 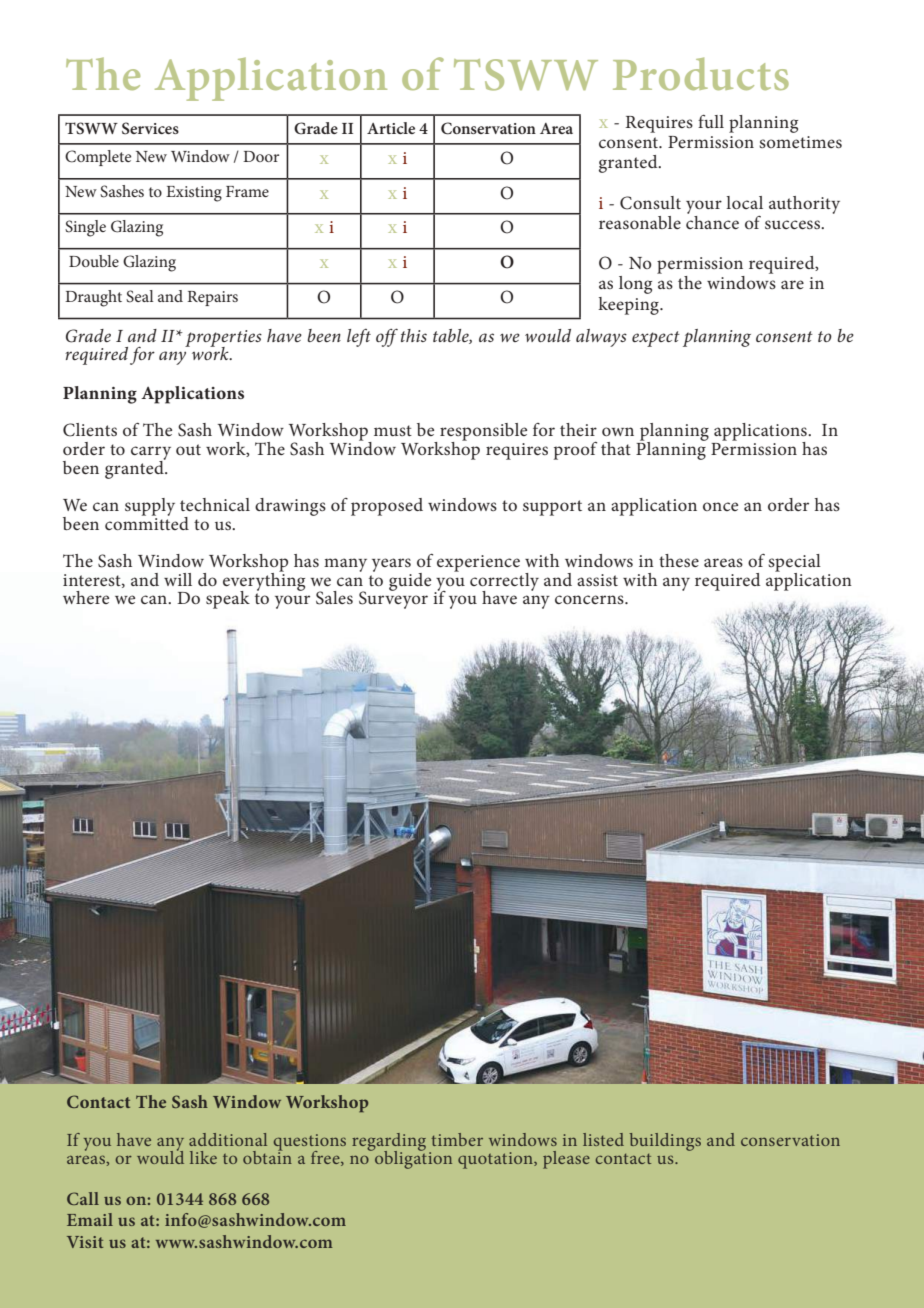 What do you see at coordinates (597, 580) in the document?
I see `assist` at bounding box center [597, 580].
